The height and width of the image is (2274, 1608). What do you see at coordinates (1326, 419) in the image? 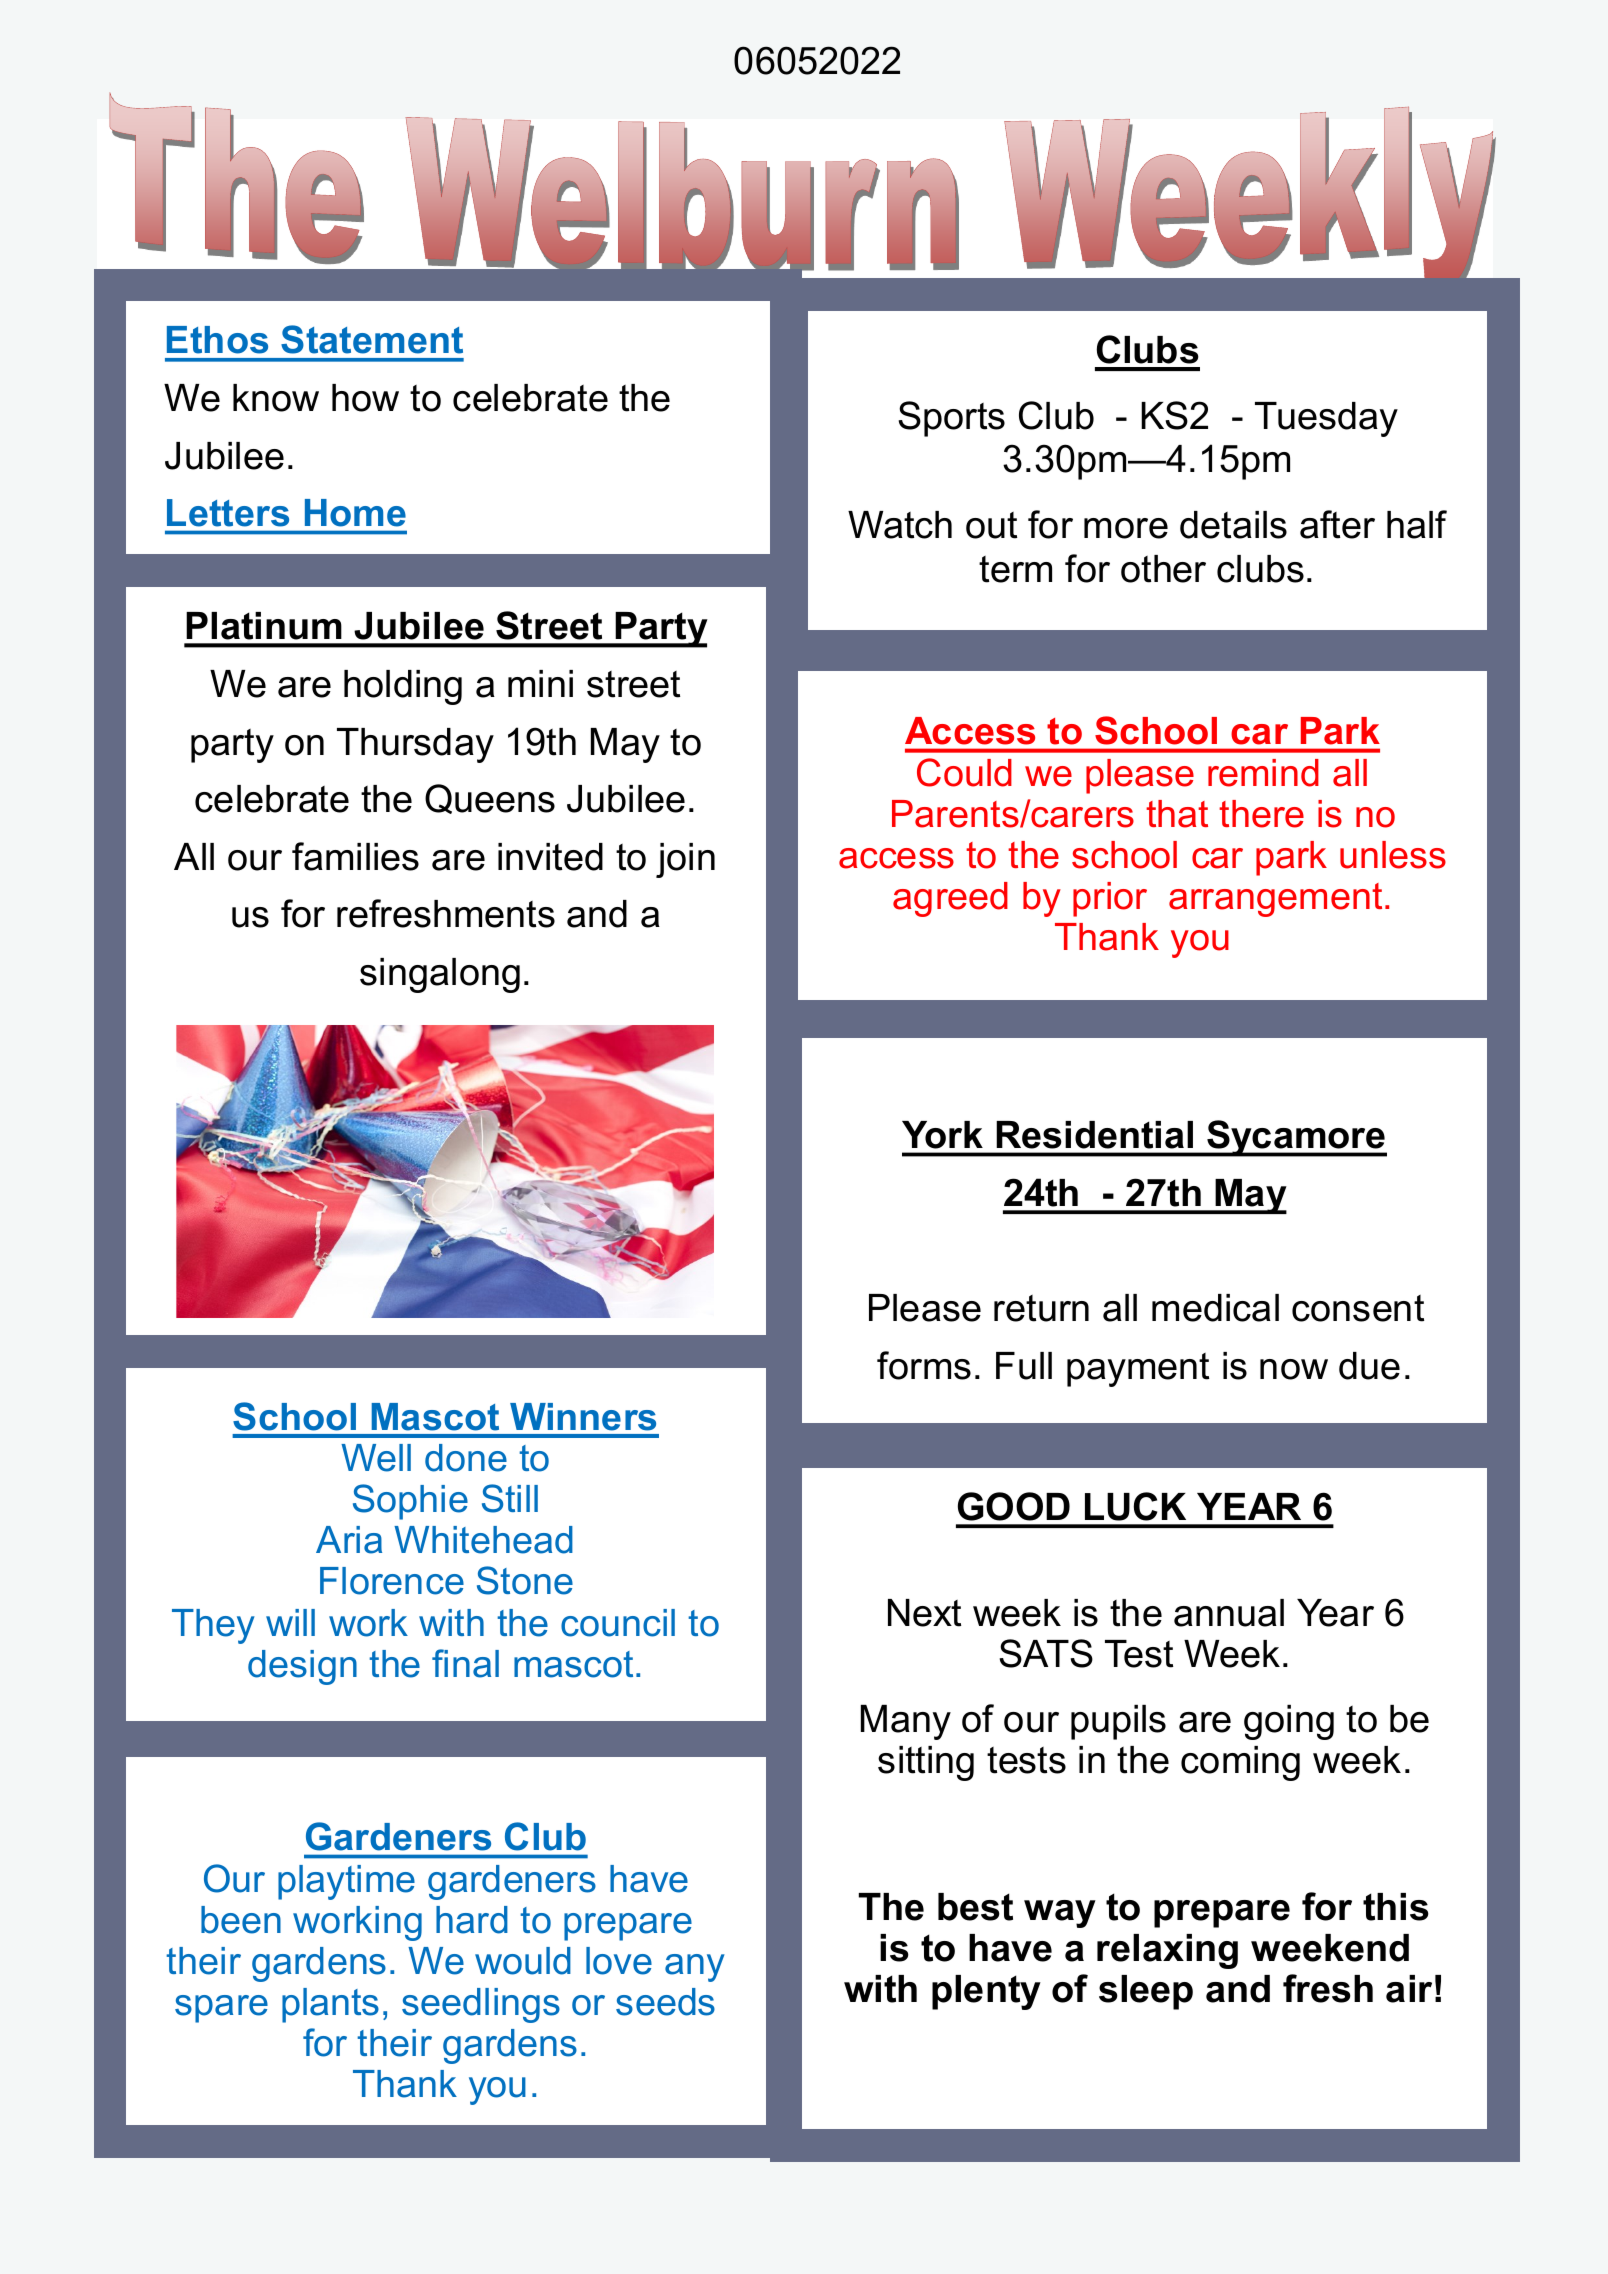
I see `Tuesday` at bounding box center [1326, 419].
